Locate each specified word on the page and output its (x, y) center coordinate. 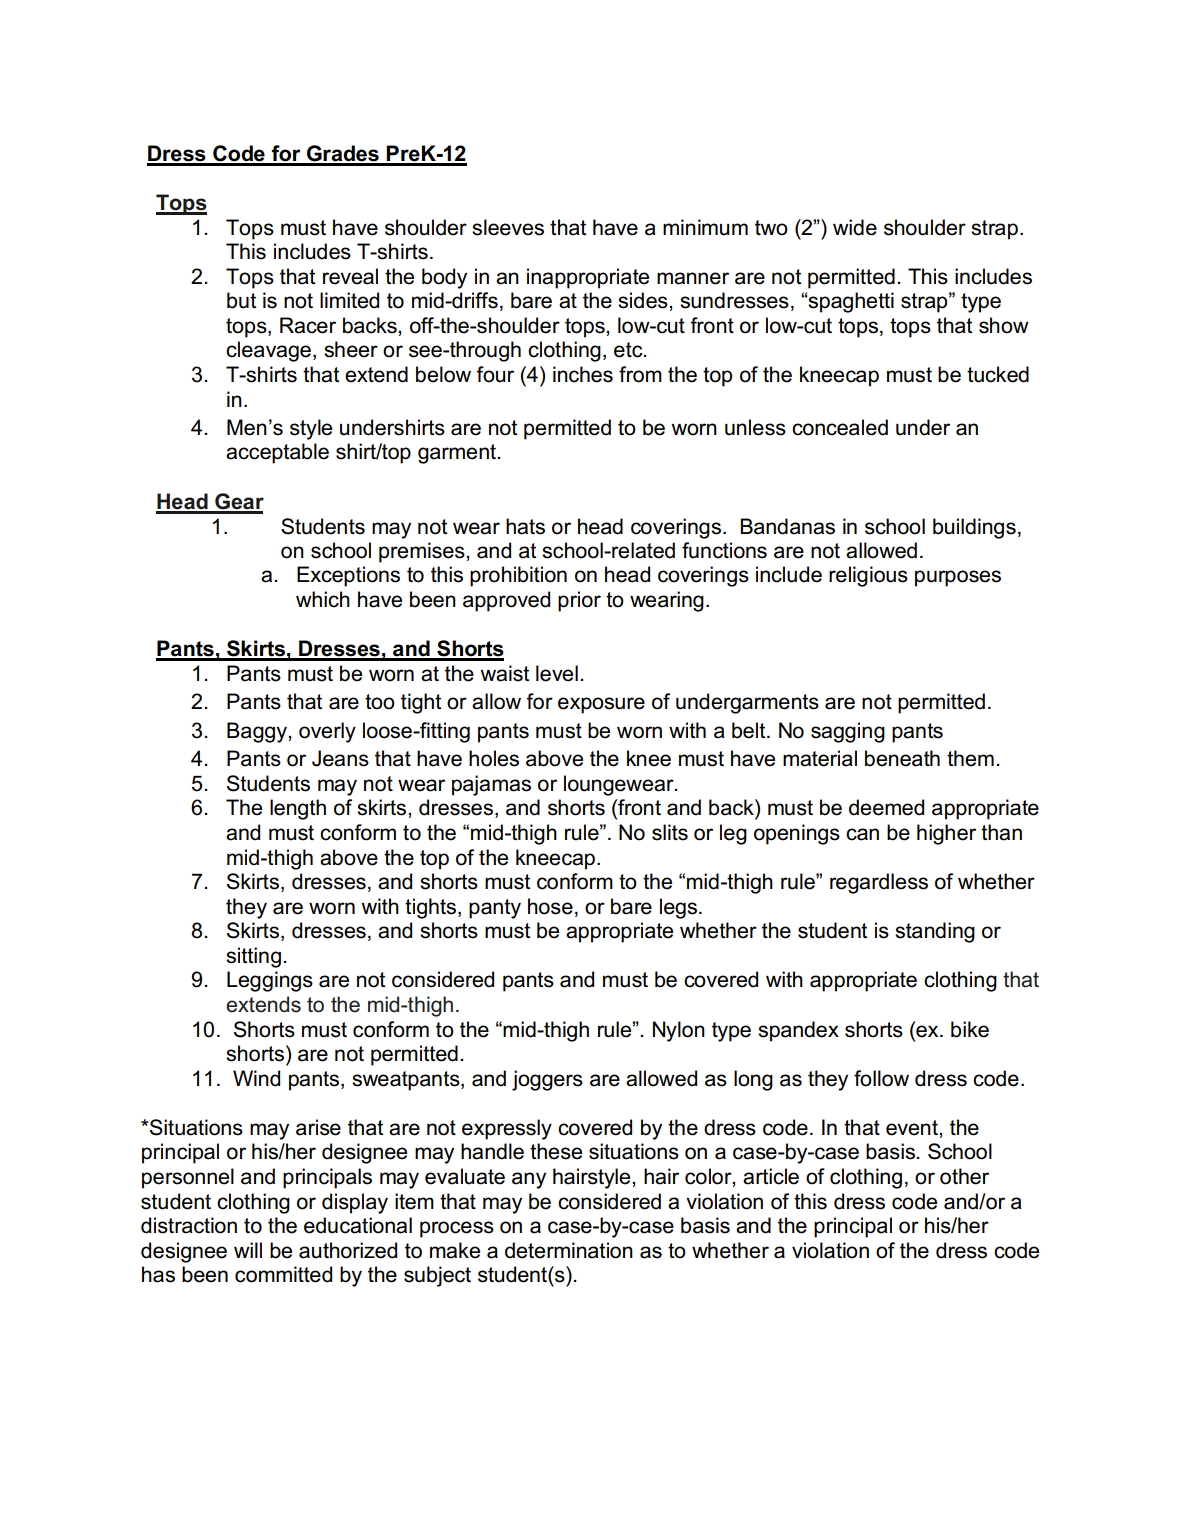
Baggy (258, 732)
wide (855, 227)
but (241, 300)
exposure (601, 705)
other (964, 1176)
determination (569, 1250)
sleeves (508, 227)
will (248, 1250)
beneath (902, 758)
